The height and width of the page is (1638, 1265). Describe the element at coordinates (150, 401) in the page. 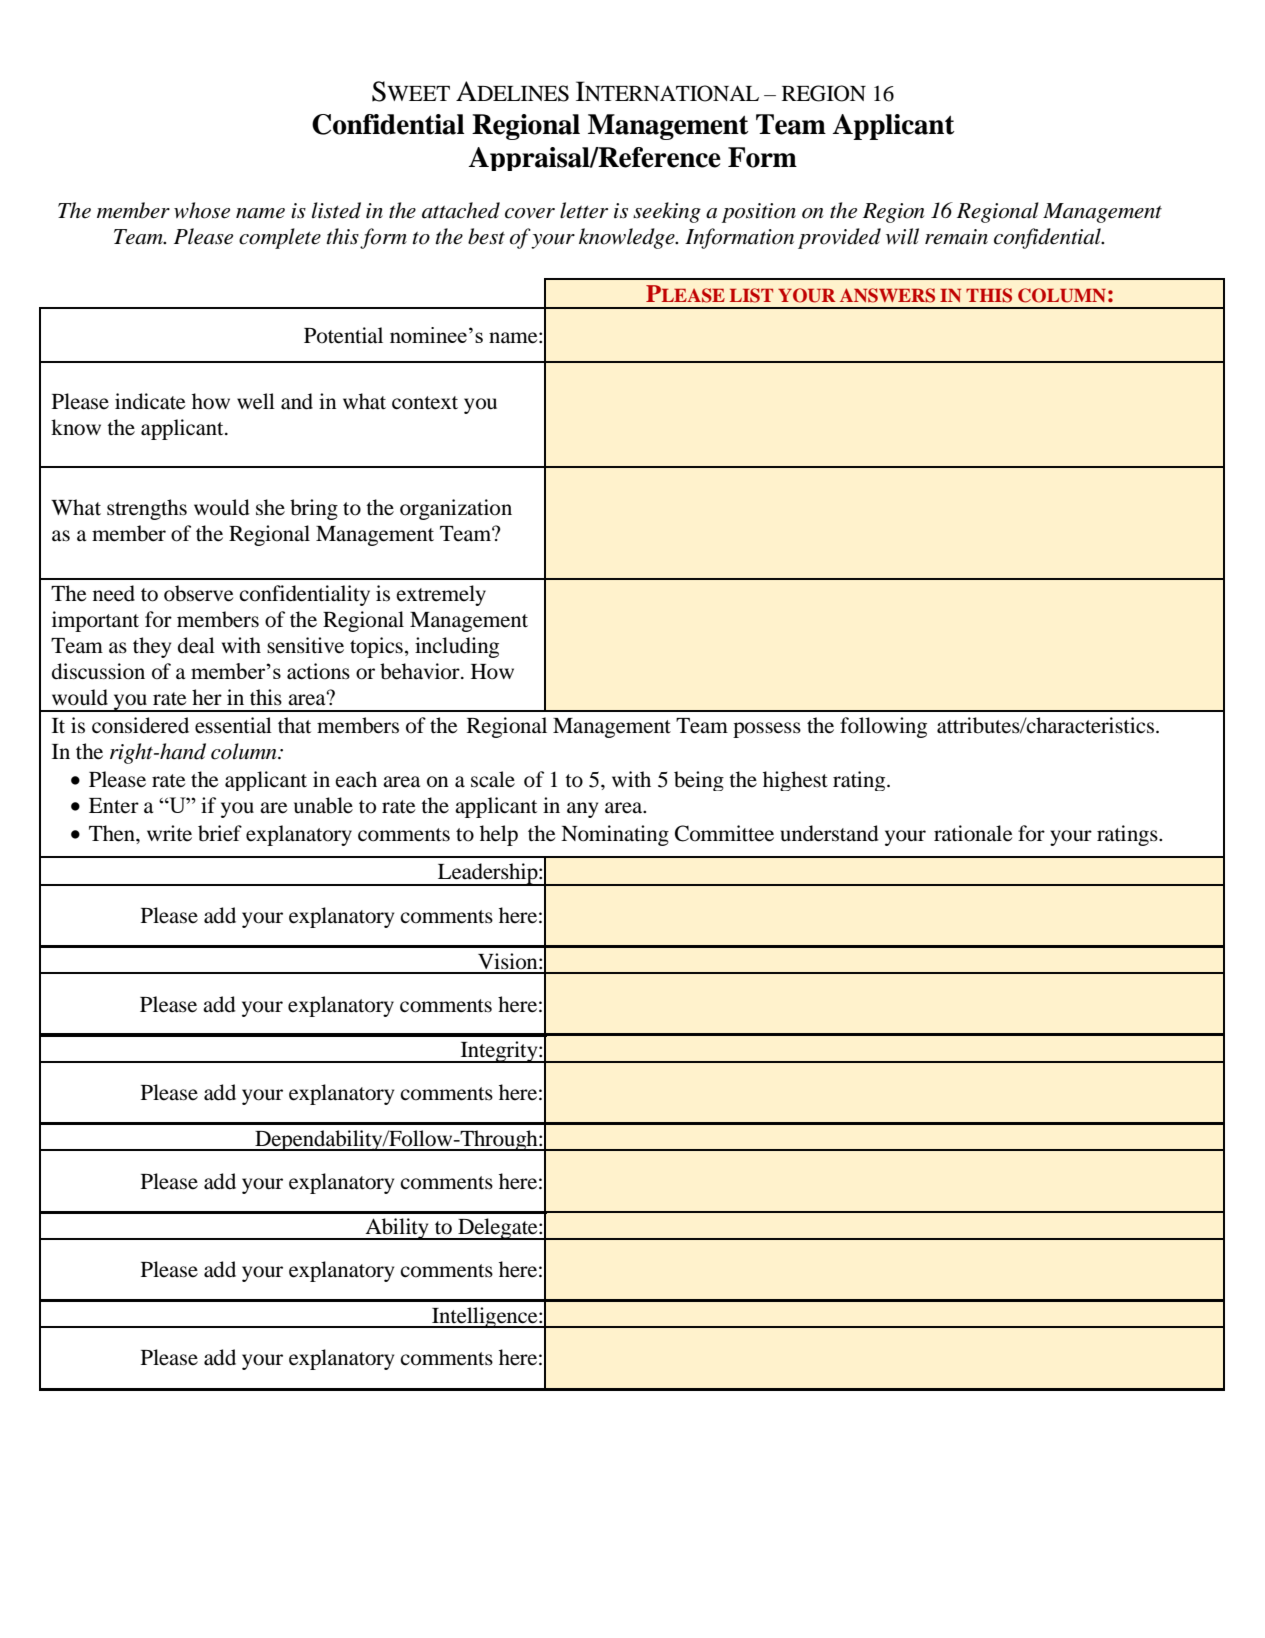

I see `indicate` at that location.
